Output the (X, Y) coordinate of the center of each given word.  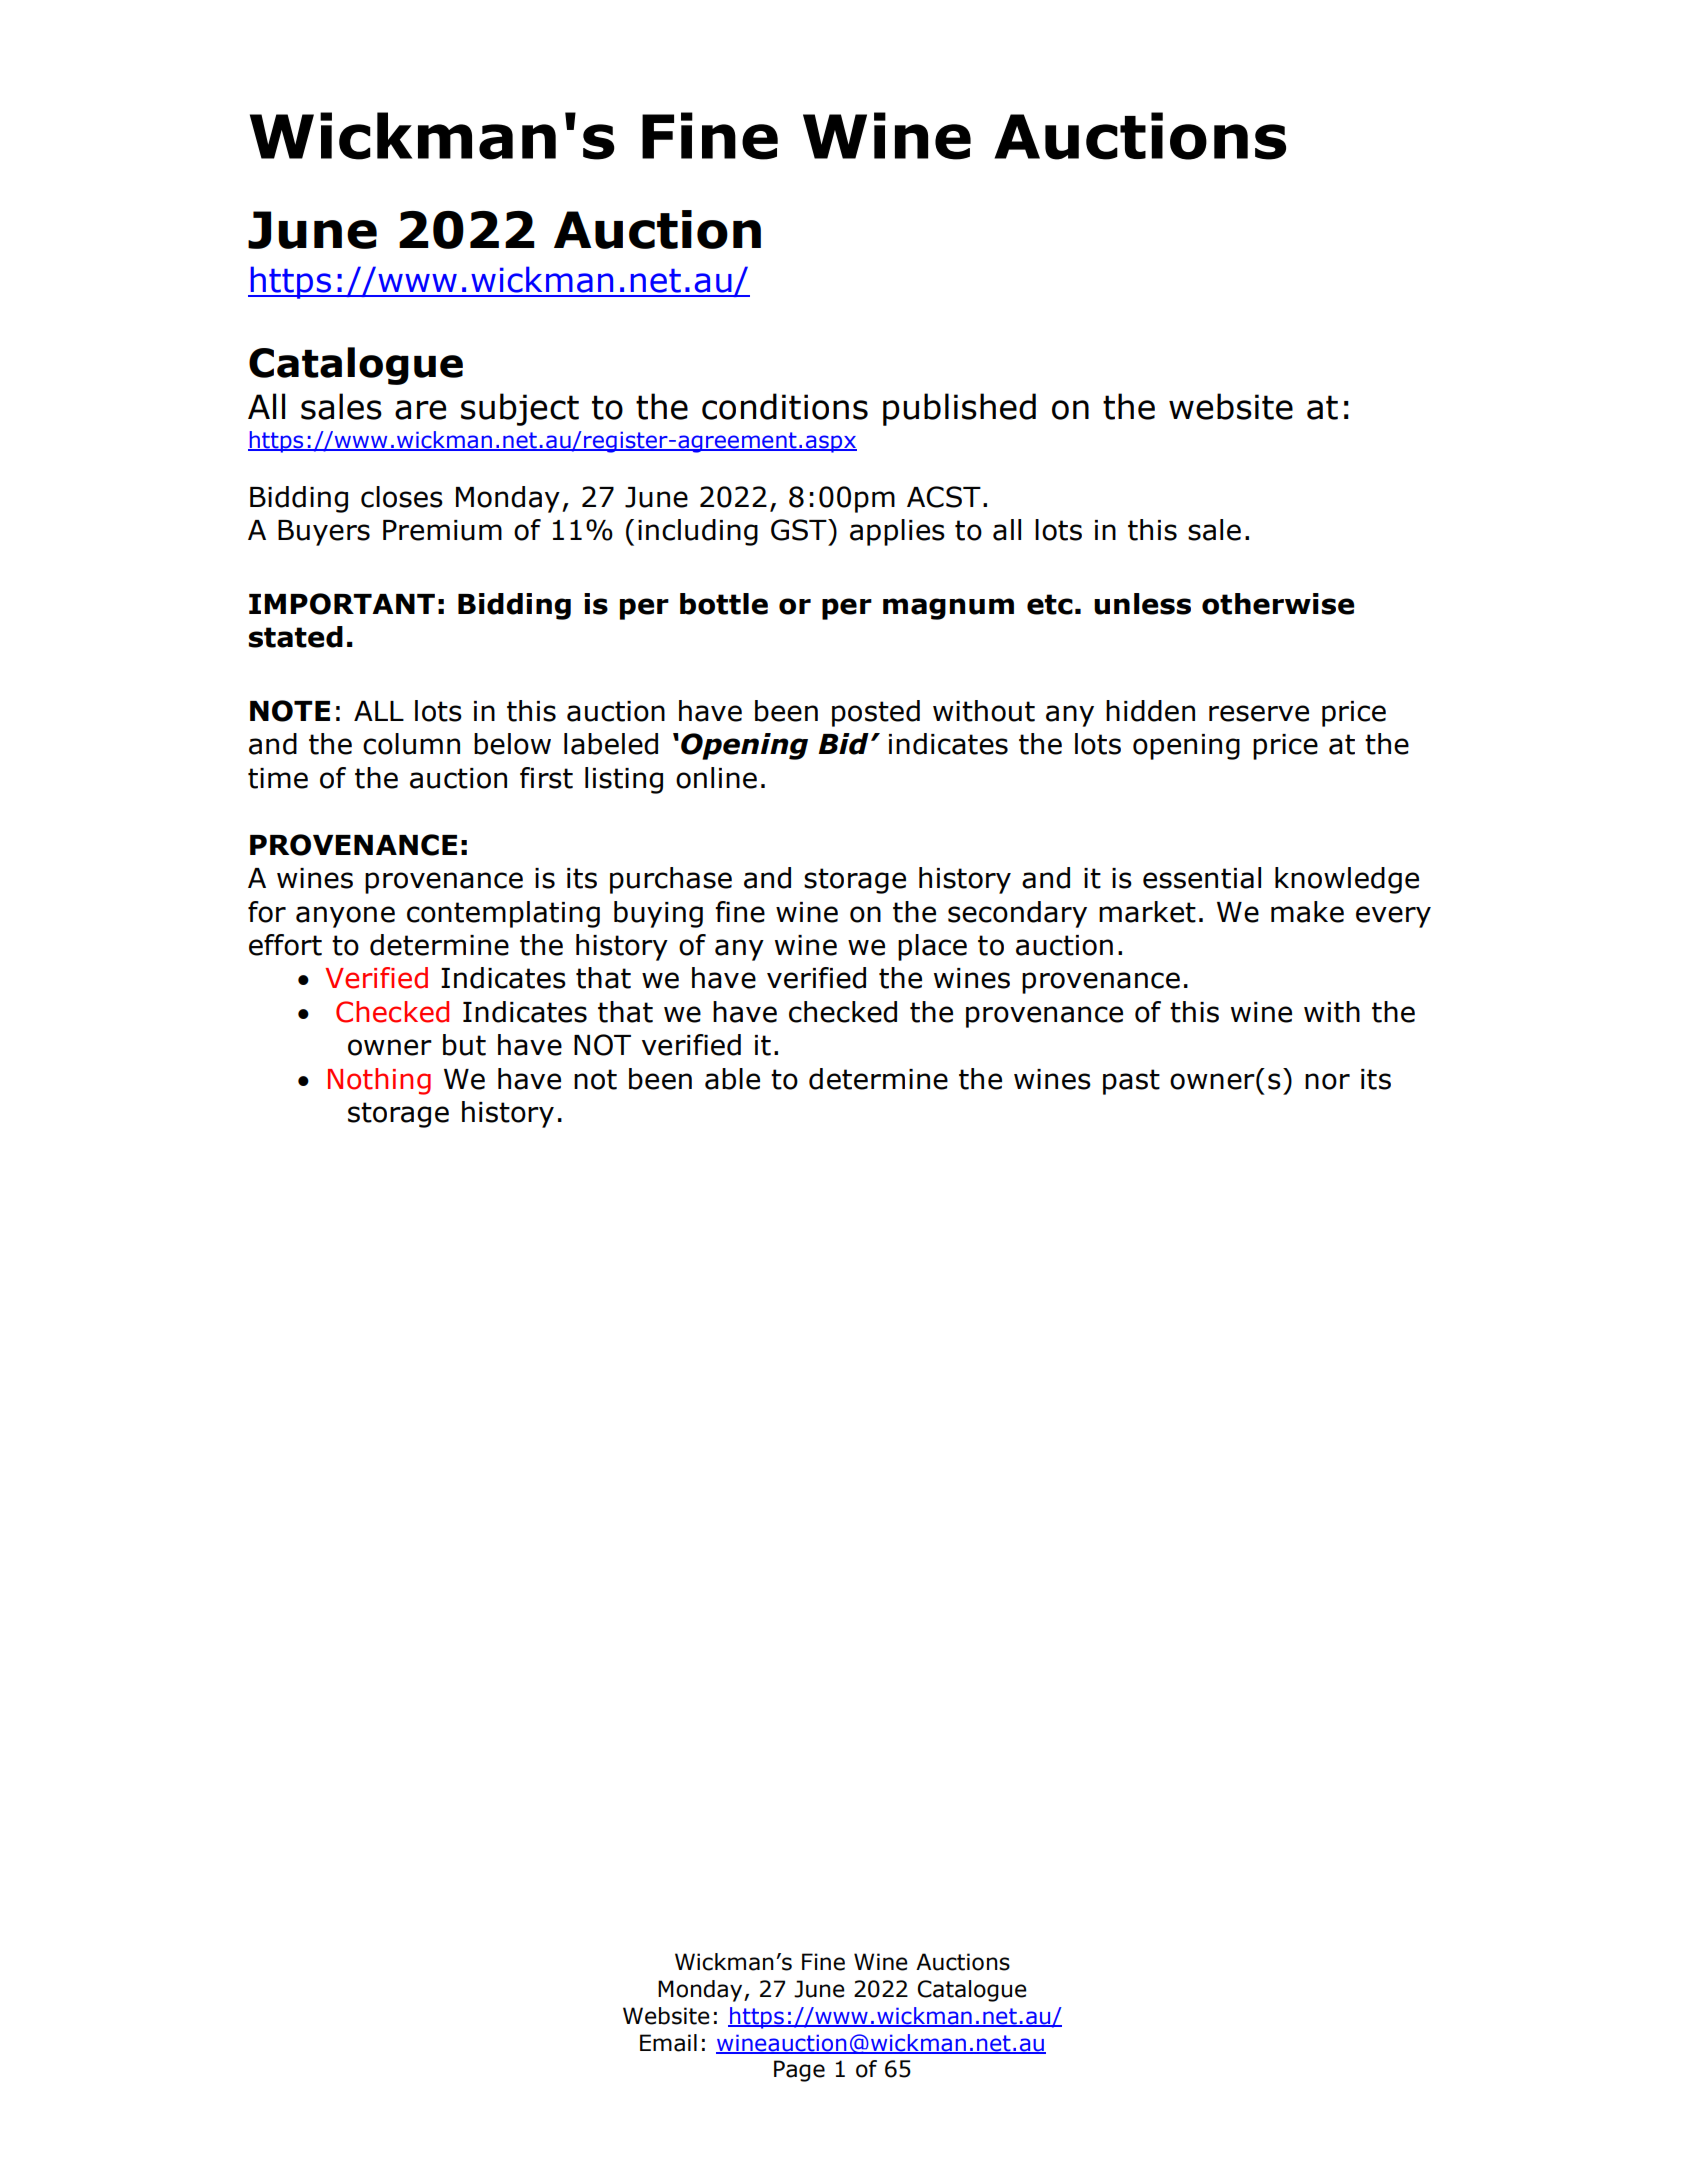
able (732, 1079)
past (1131, 1082)
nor (1327, 1081)
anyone (345, 917)
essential (1202, 878)
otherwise (1278, 604)
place (932, 947)
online (716, 778)
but (464, 1045)
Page (799, 2071)
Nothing (379, 1081)
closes (402, 497)
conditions (785, 406)
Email (668, 2043)
